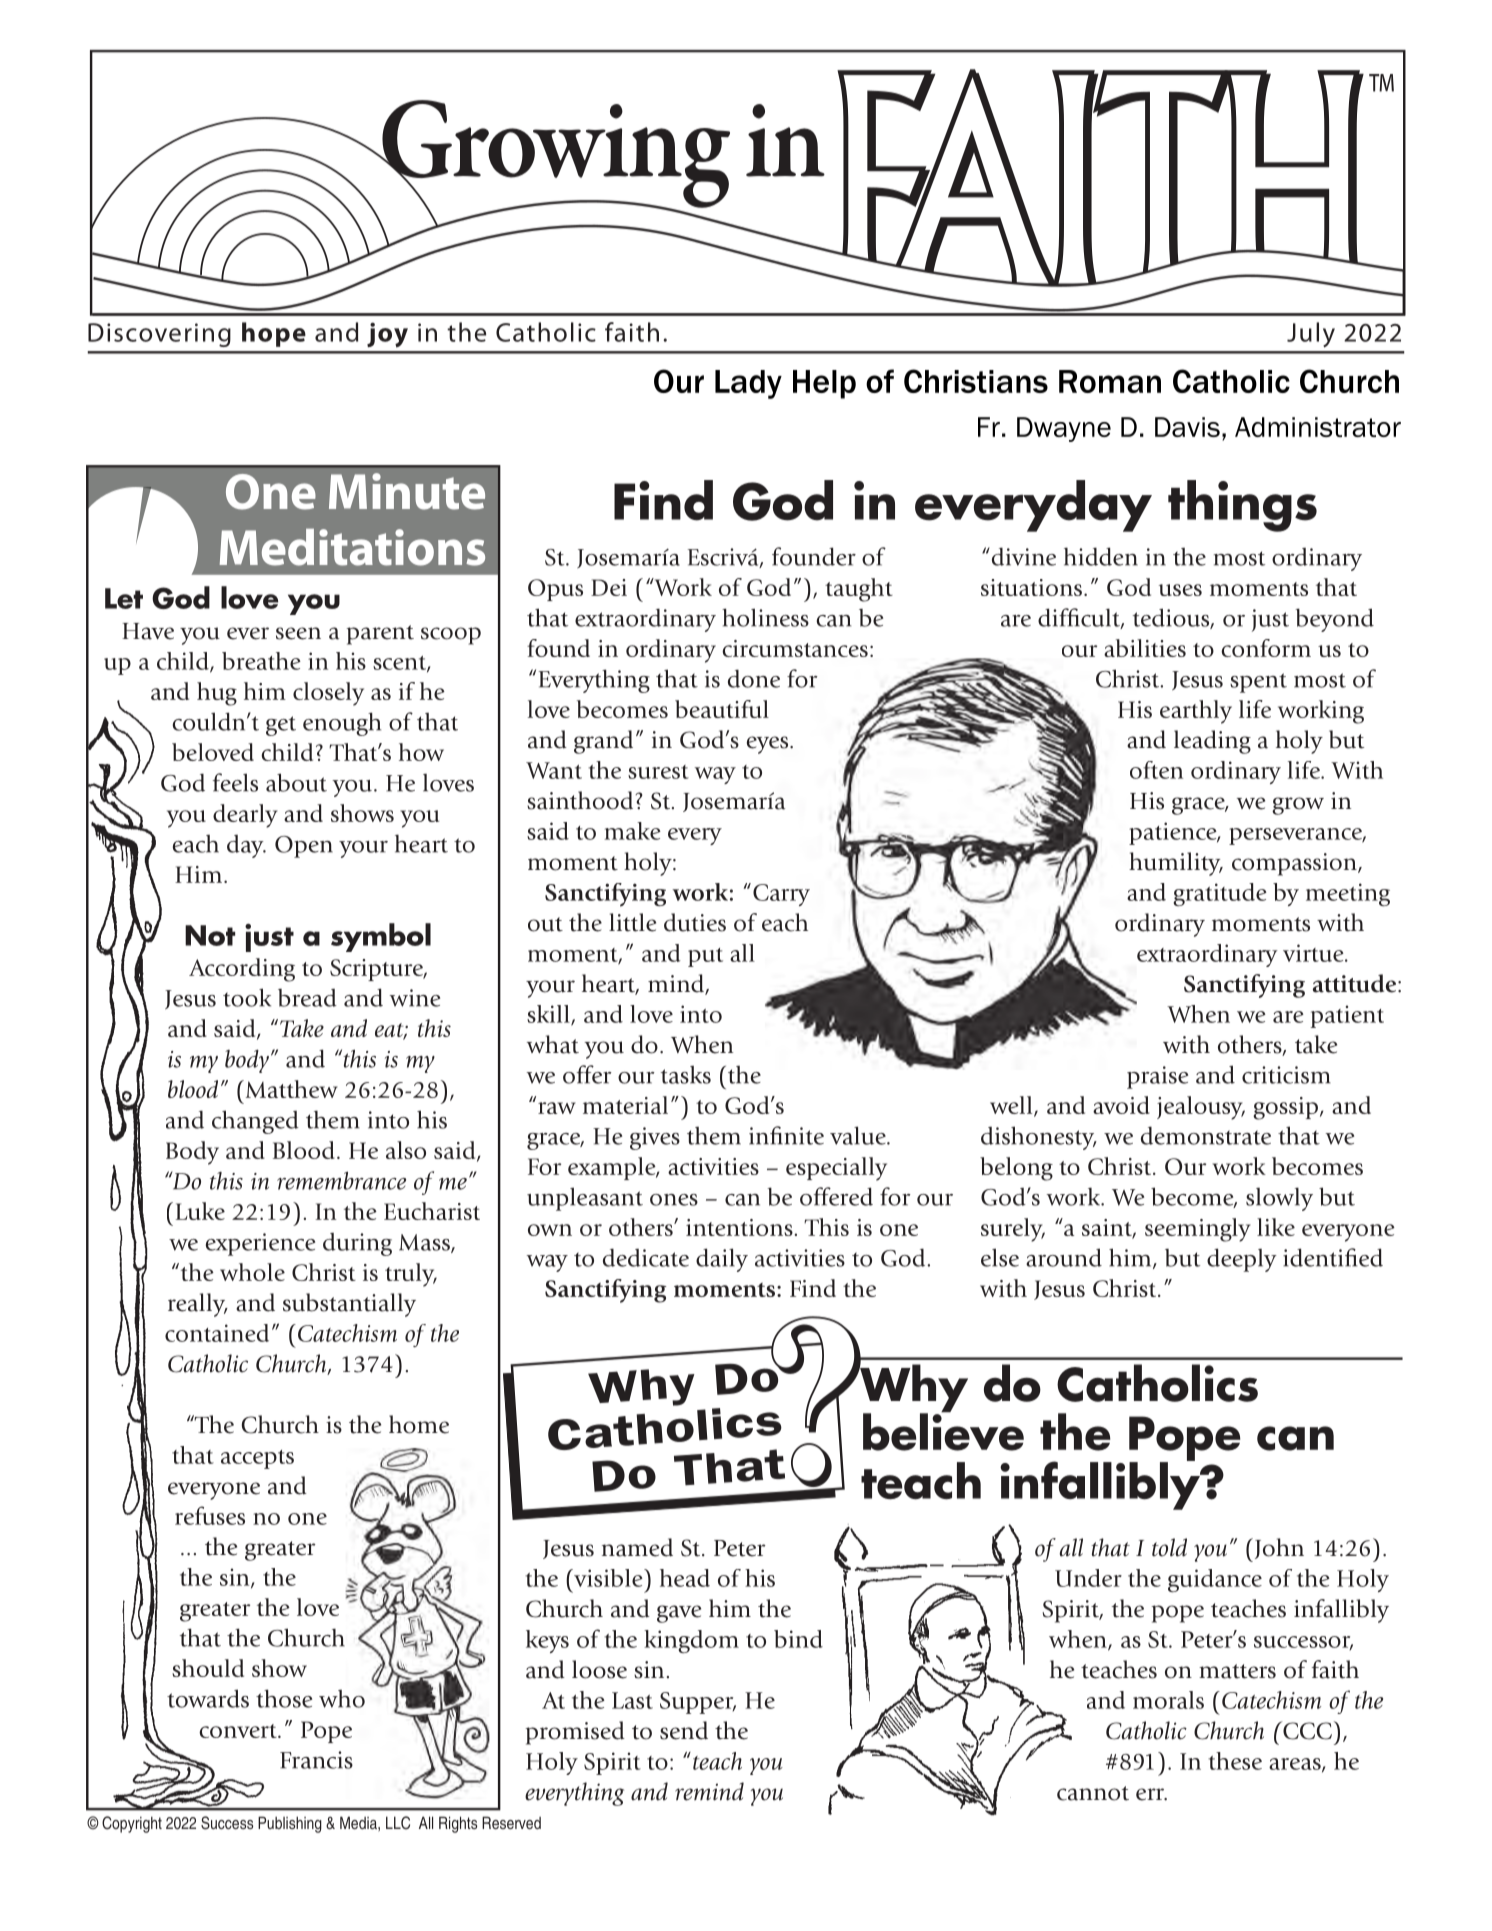 The height and width of the screenshot is (1931, 1492). I want to click on leading, so click(1212, 742).
